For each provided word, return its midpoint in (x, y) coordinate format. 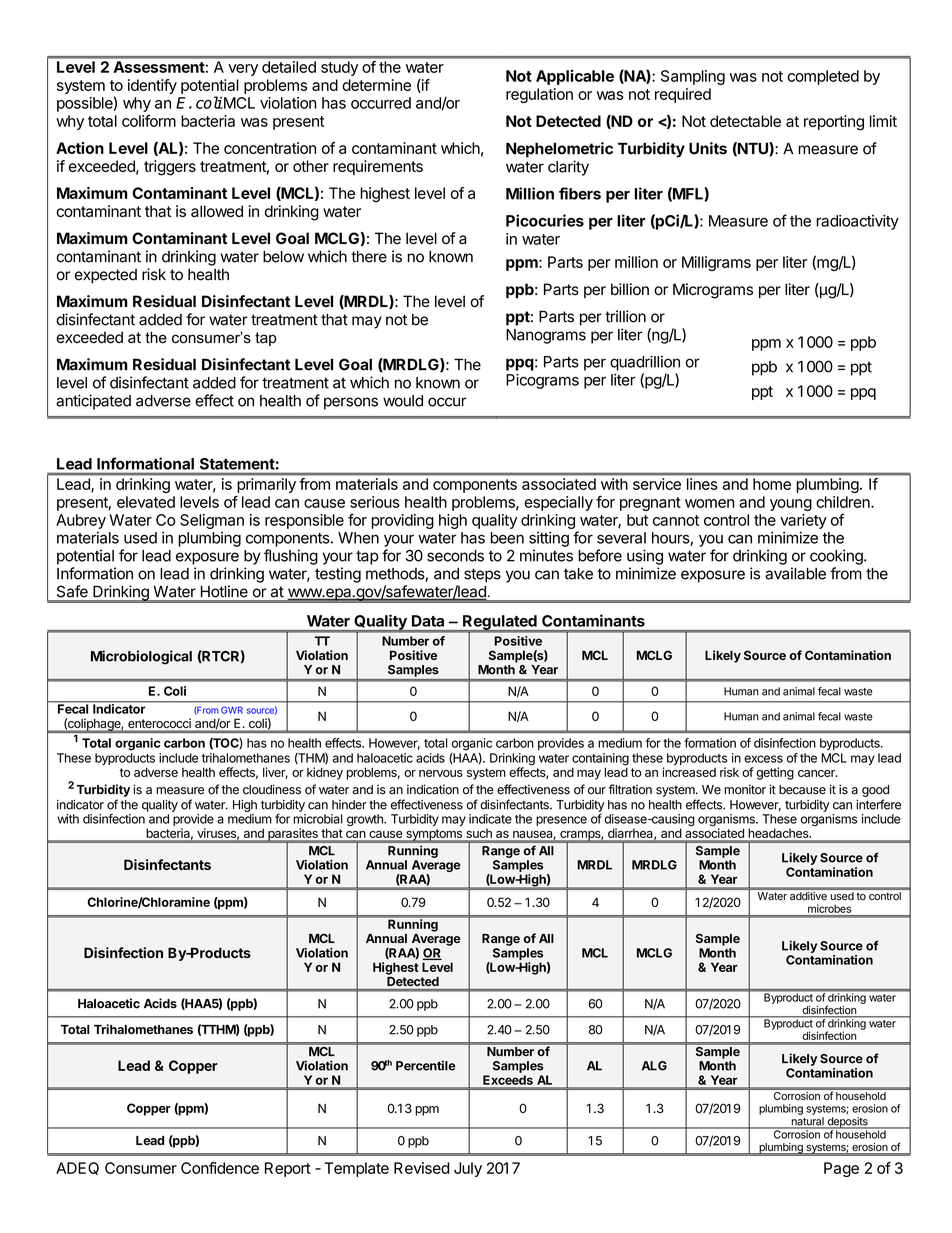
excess (763, 759)
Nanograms (546, 336)
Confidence (220, 1168)
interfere (878, 804)
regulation (539, 95)
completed (823, 77)
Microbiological (141, 657)
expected (106, 276)
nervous (441, 773)
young (791, 505)
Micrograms (713, 291)
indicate (490, 819)
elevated (146, 502)
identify (152, 86)
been (507, 538)
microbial (318, 819)
